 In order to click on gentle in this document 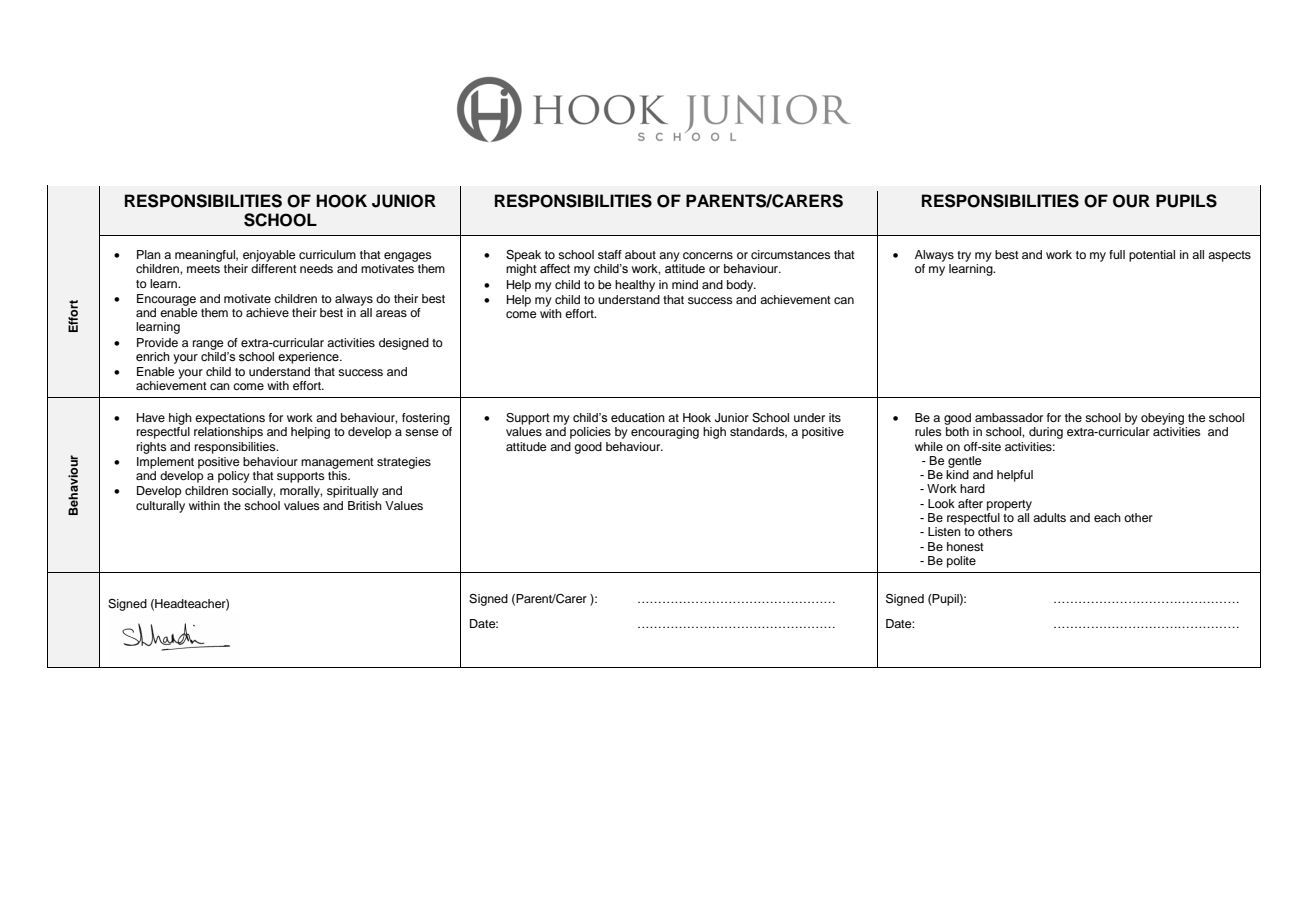, I will do `click(965, 462)`.
